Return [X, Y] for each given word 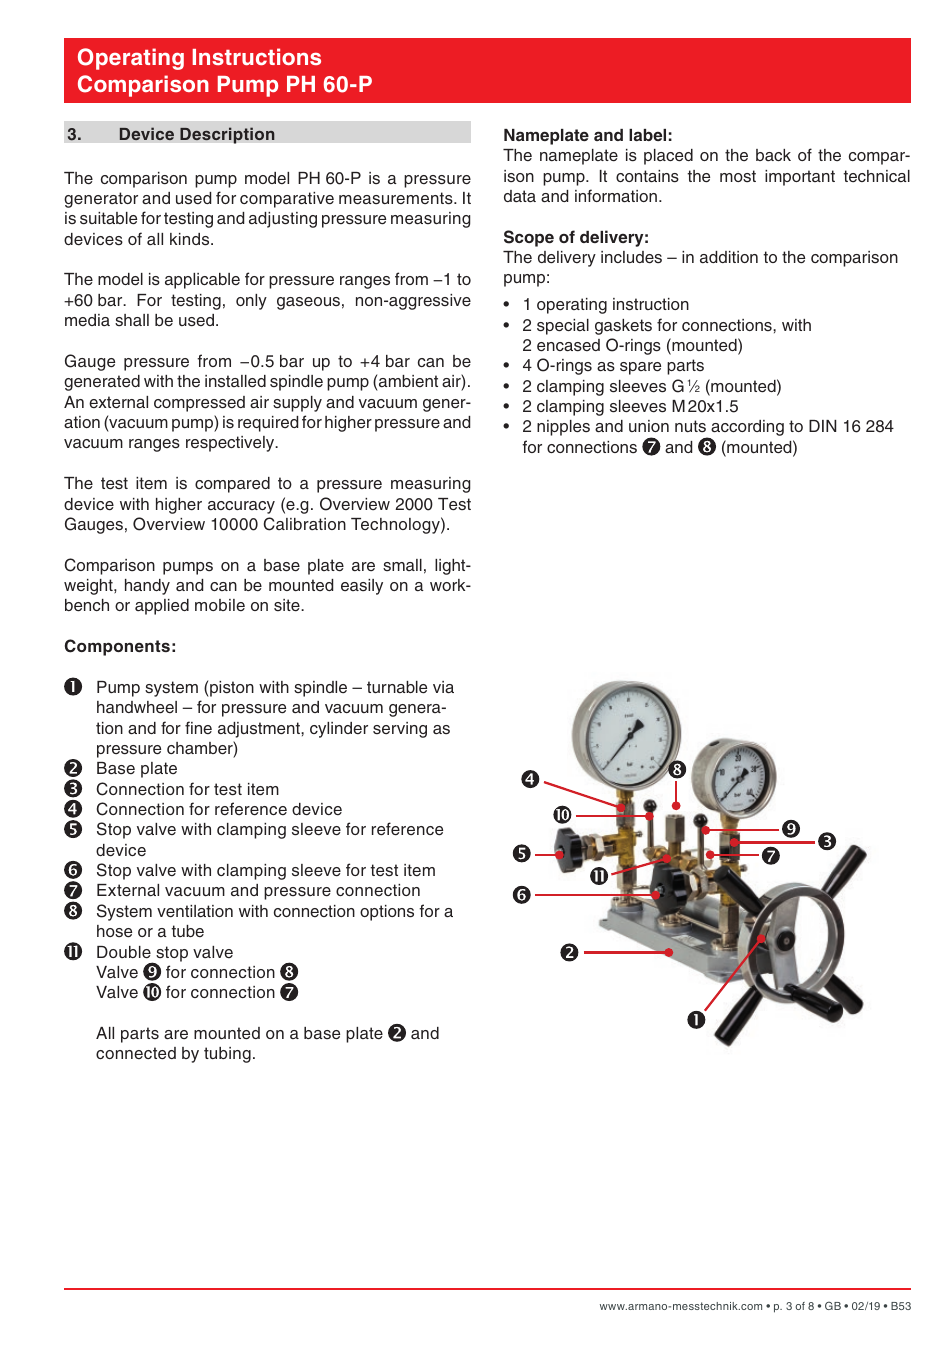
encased [568, 345]
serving [400, 730]
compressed [199, 404]
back [773, 155]
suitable [108, 218]
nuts [690, 426]
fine [198, 727]
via [443, 687]
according [746, 429]
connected [136, 1053]
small [402, 565]
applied [162, 607]
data [520, 196]
